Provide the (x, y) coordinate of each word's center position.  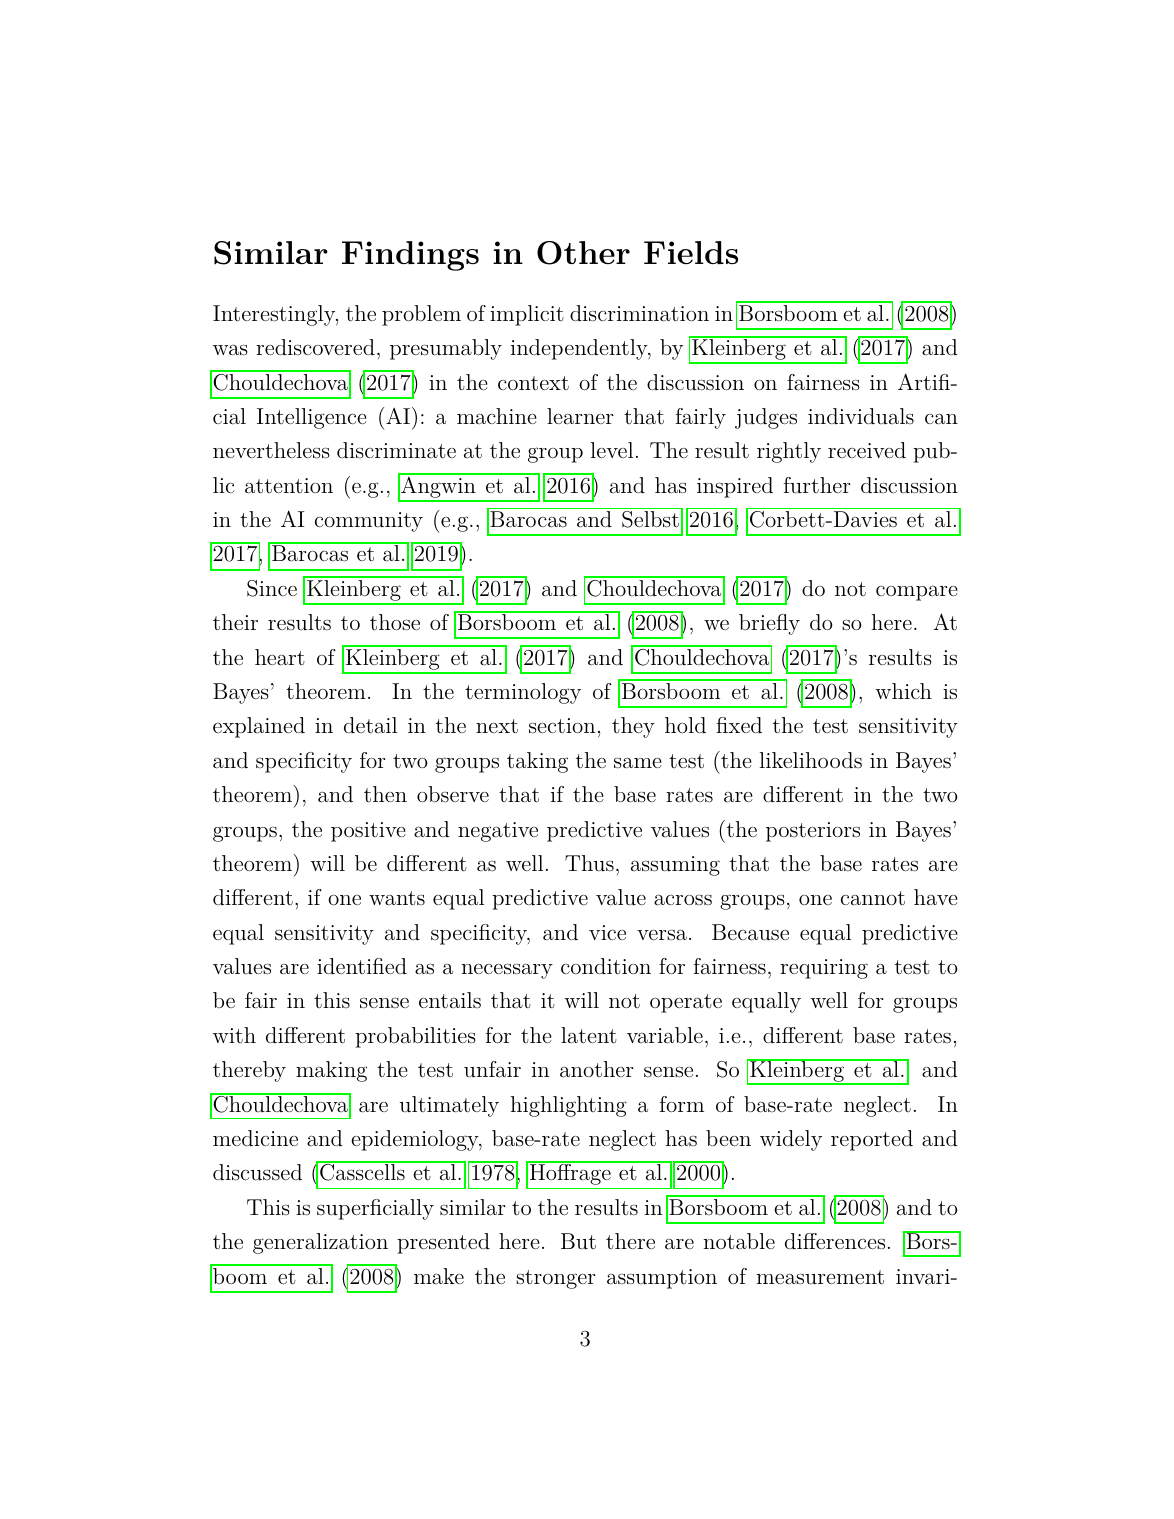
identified (362, 966)
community (369, 522)
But (578, 1241)
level (612, 450)
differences (835, 1241)
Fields (691, 252)
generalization (320, 1243)
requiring (824, 969)
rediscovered (315, 347)
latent (589, 1035)
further (817, 485)
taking (537, 762)
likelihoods (811, 760)
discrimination (639, 313)
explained (259, 727)
